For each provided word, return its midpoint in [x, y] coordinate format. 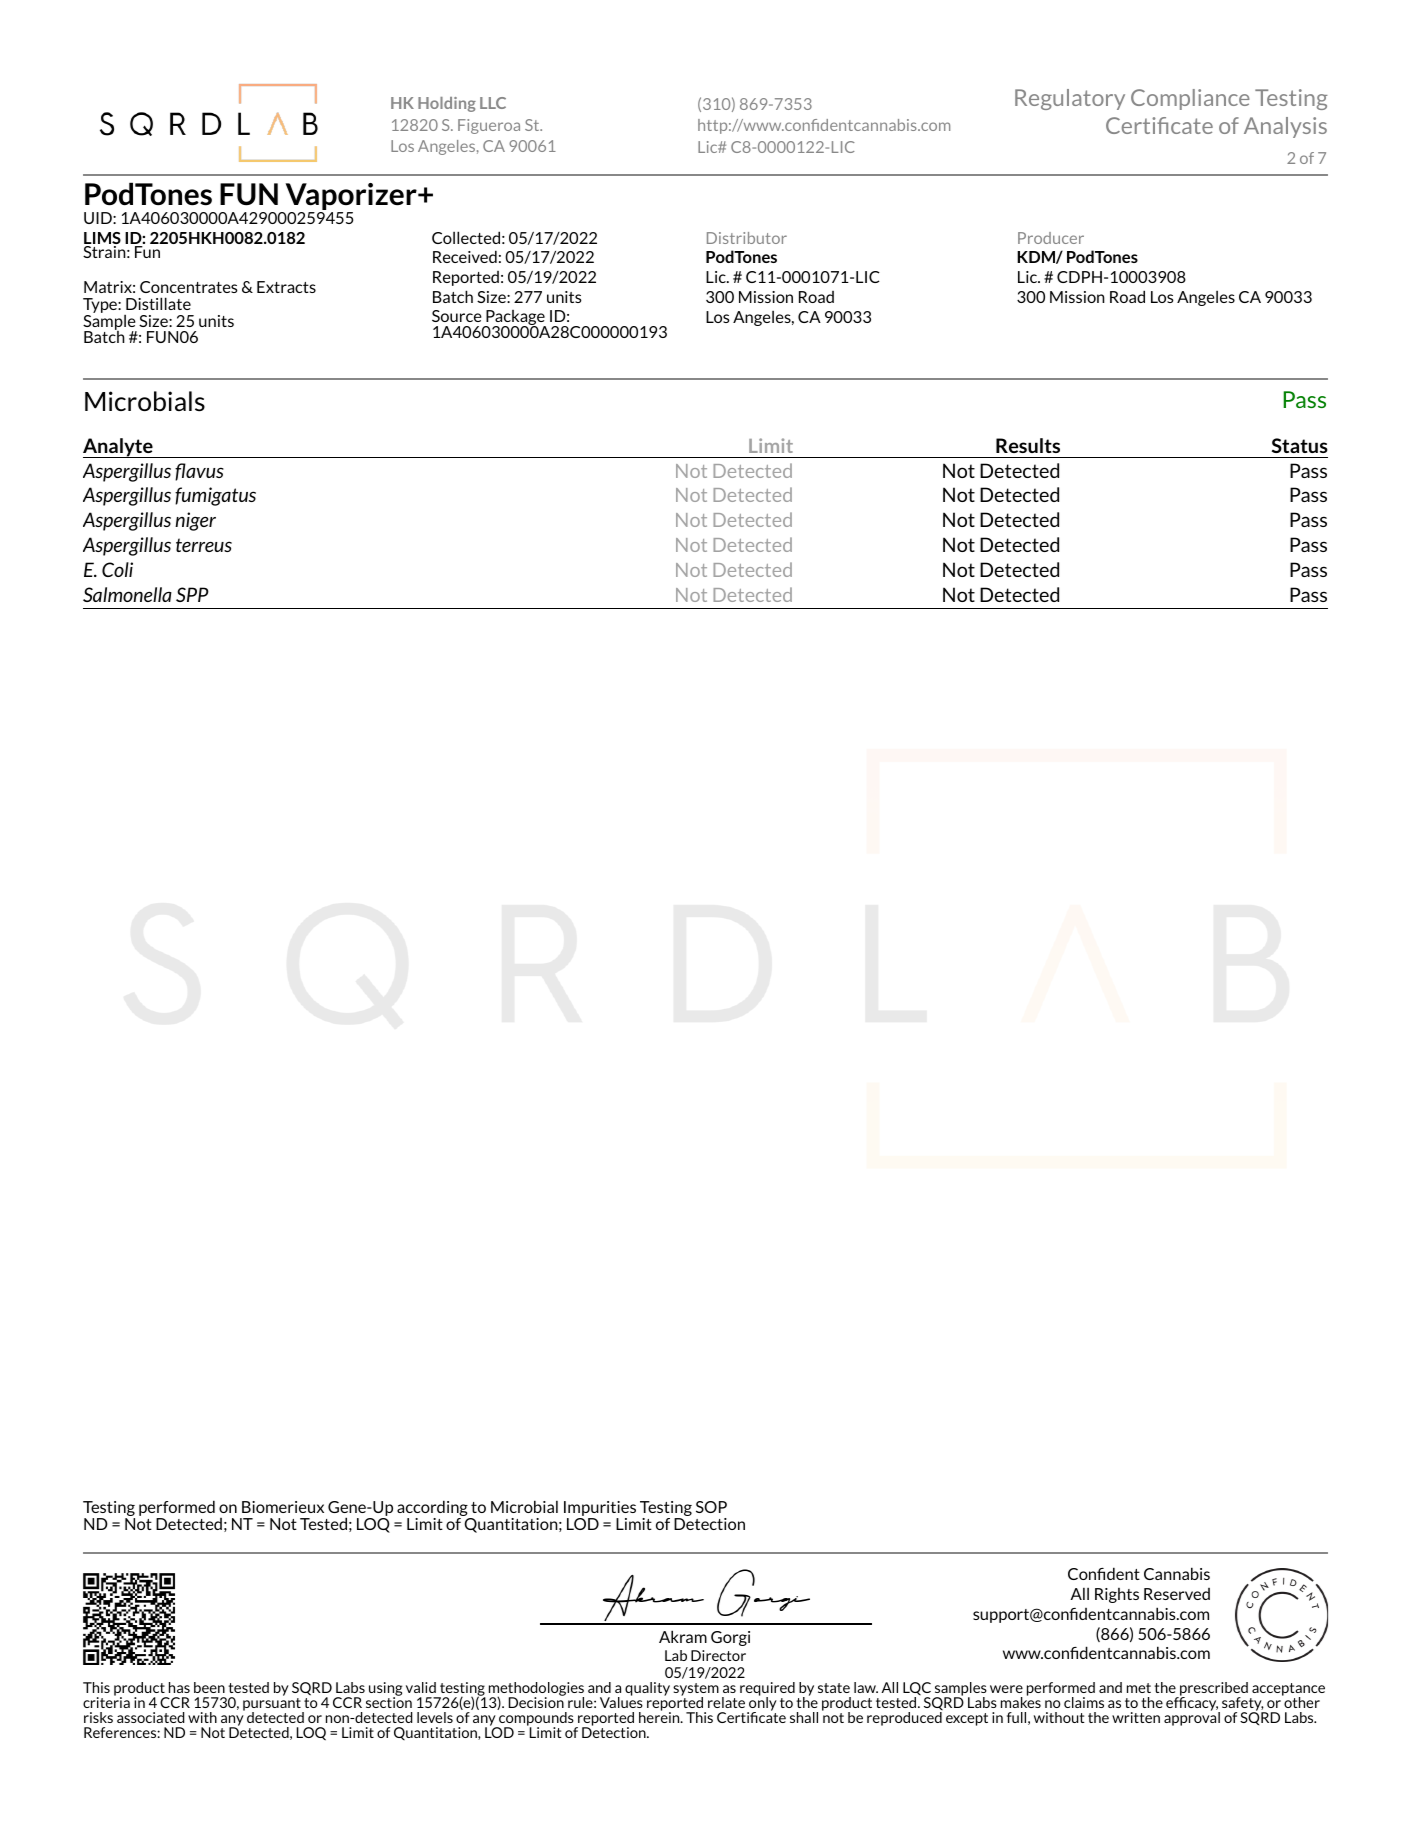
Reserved [1177, 1594]
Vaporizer [351, 198]
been [209, 1687]
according [433, 1509]
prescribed [1213, 1690]
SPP [192, 594]
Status [1300, 445]
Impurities [600, 1510]
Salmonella [127, 594]
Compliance [1190, 99]
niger [195, 521]
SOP [711, 1507]
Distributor [747, 238]
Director [718, 1655]
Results [1028, 445]
